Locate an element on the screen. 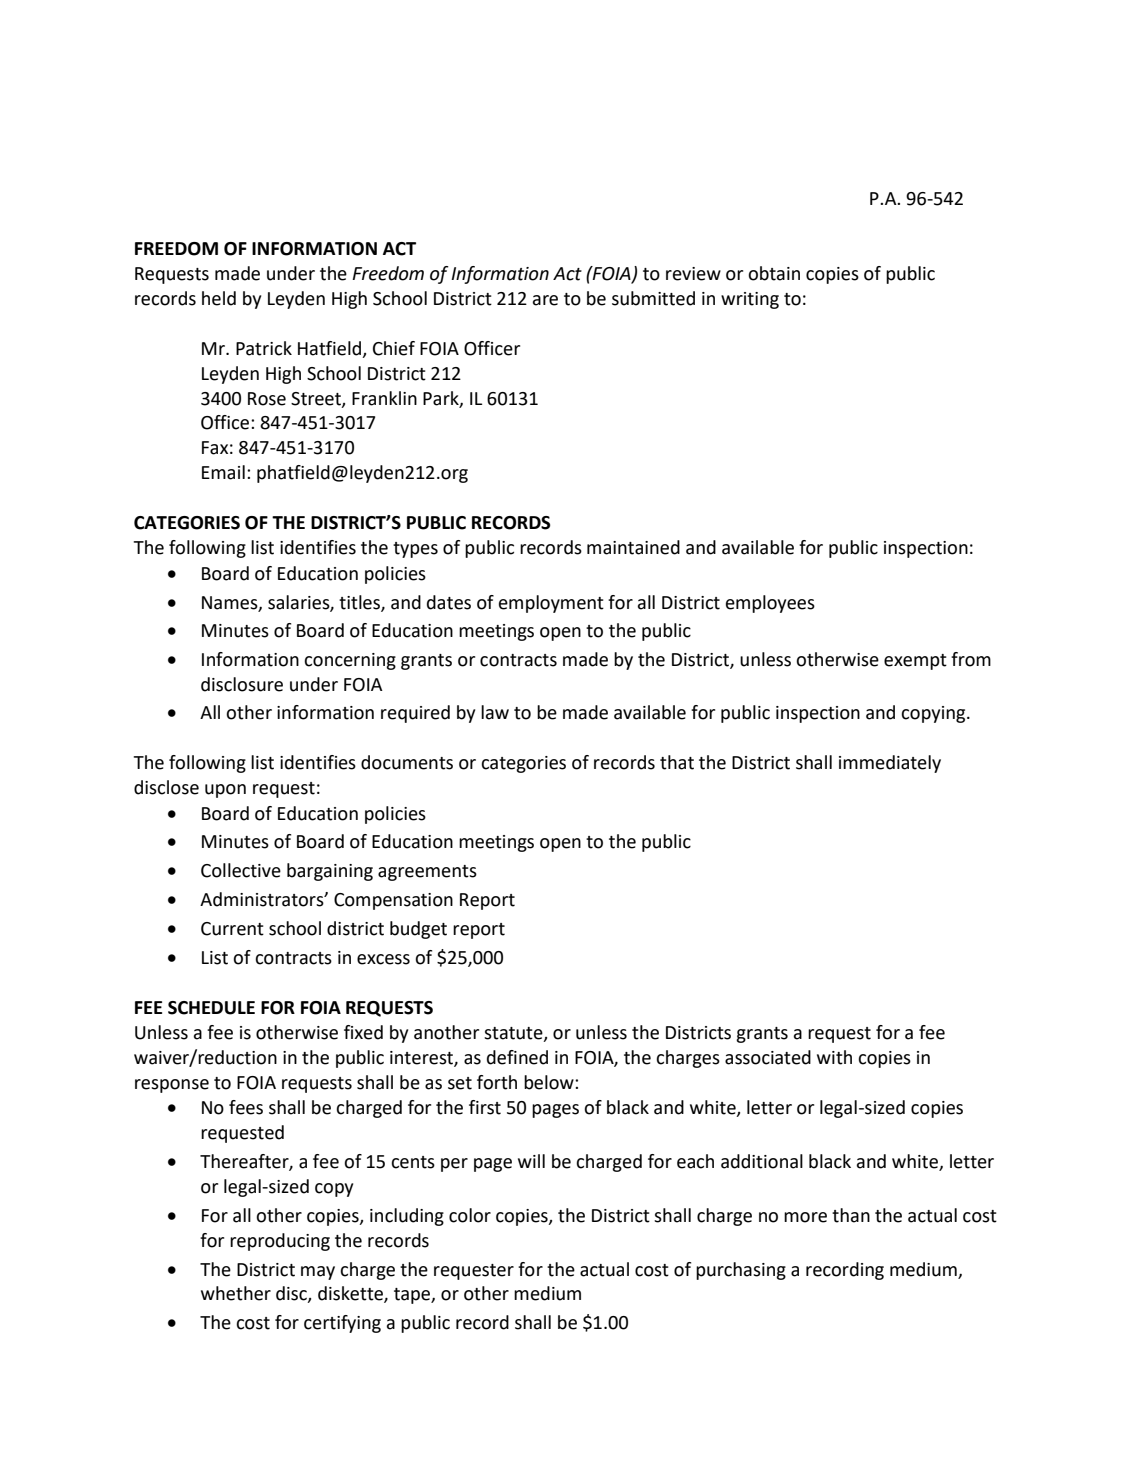 The image size is (1136, 1470). held is located at coordinates (219, 298).
